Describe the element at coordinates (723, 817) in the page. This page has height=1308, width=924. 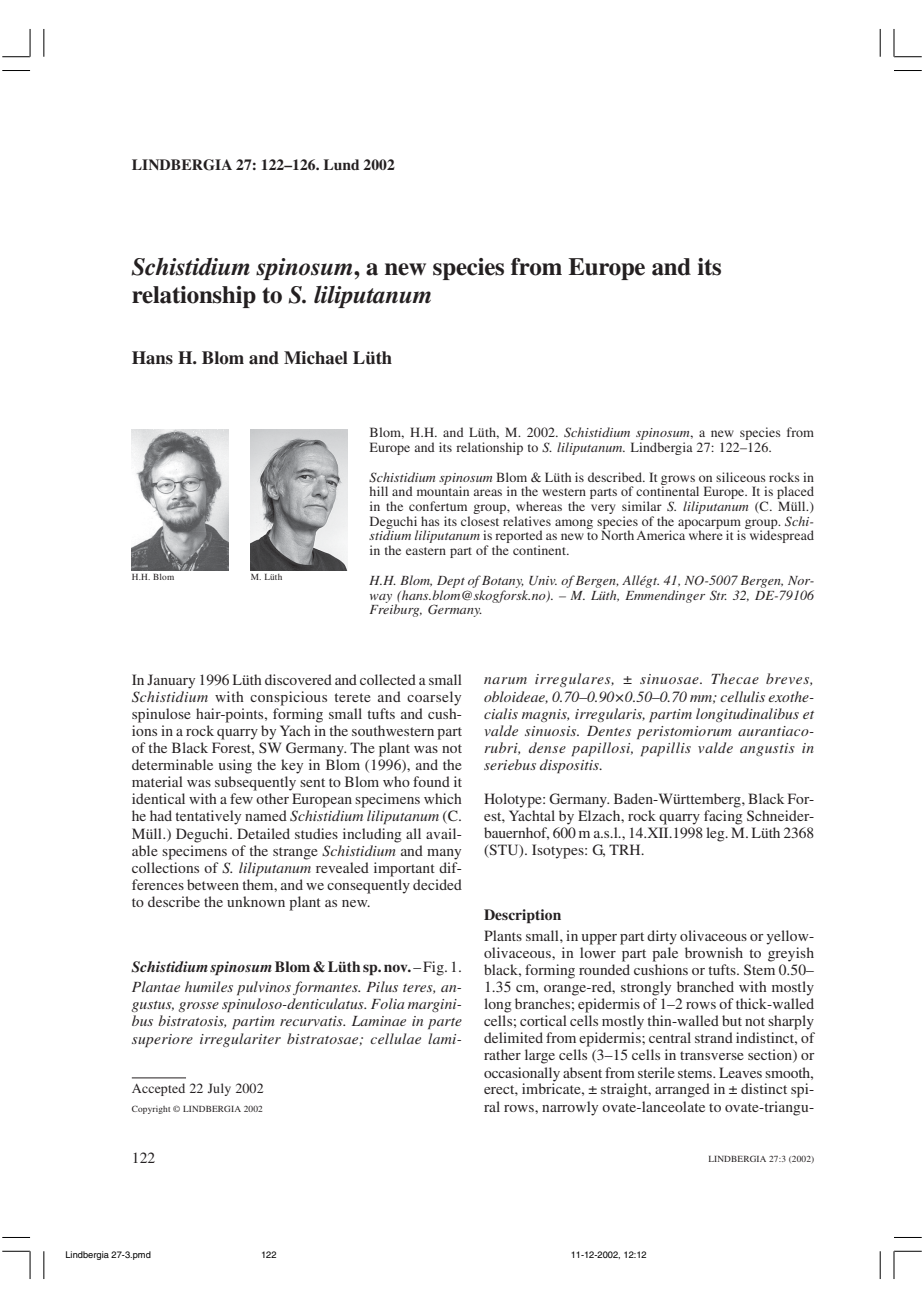
I see `facing` at that location.
